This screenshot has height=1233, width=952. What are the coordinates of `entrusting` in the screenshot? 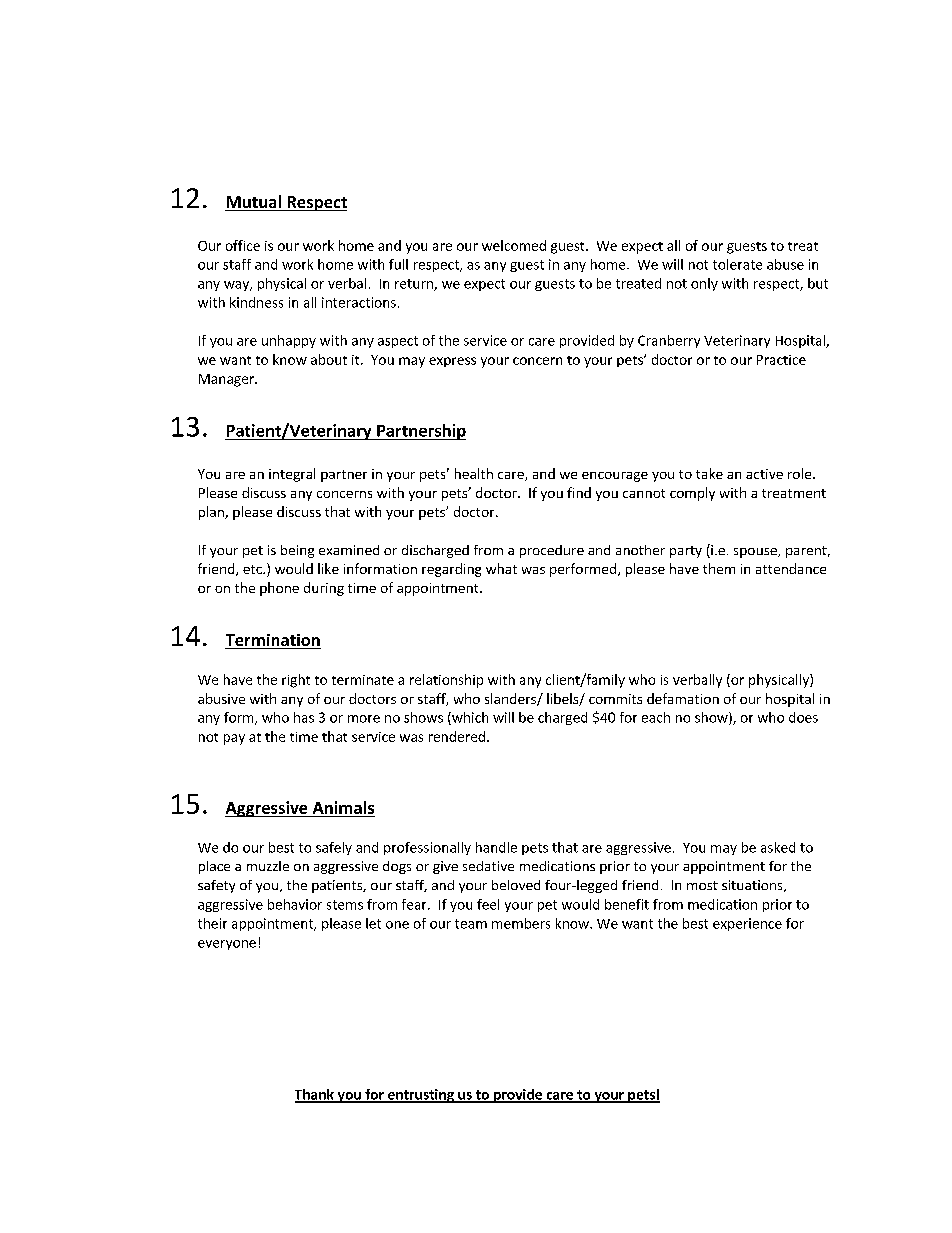 It's located at (421, 1096).
